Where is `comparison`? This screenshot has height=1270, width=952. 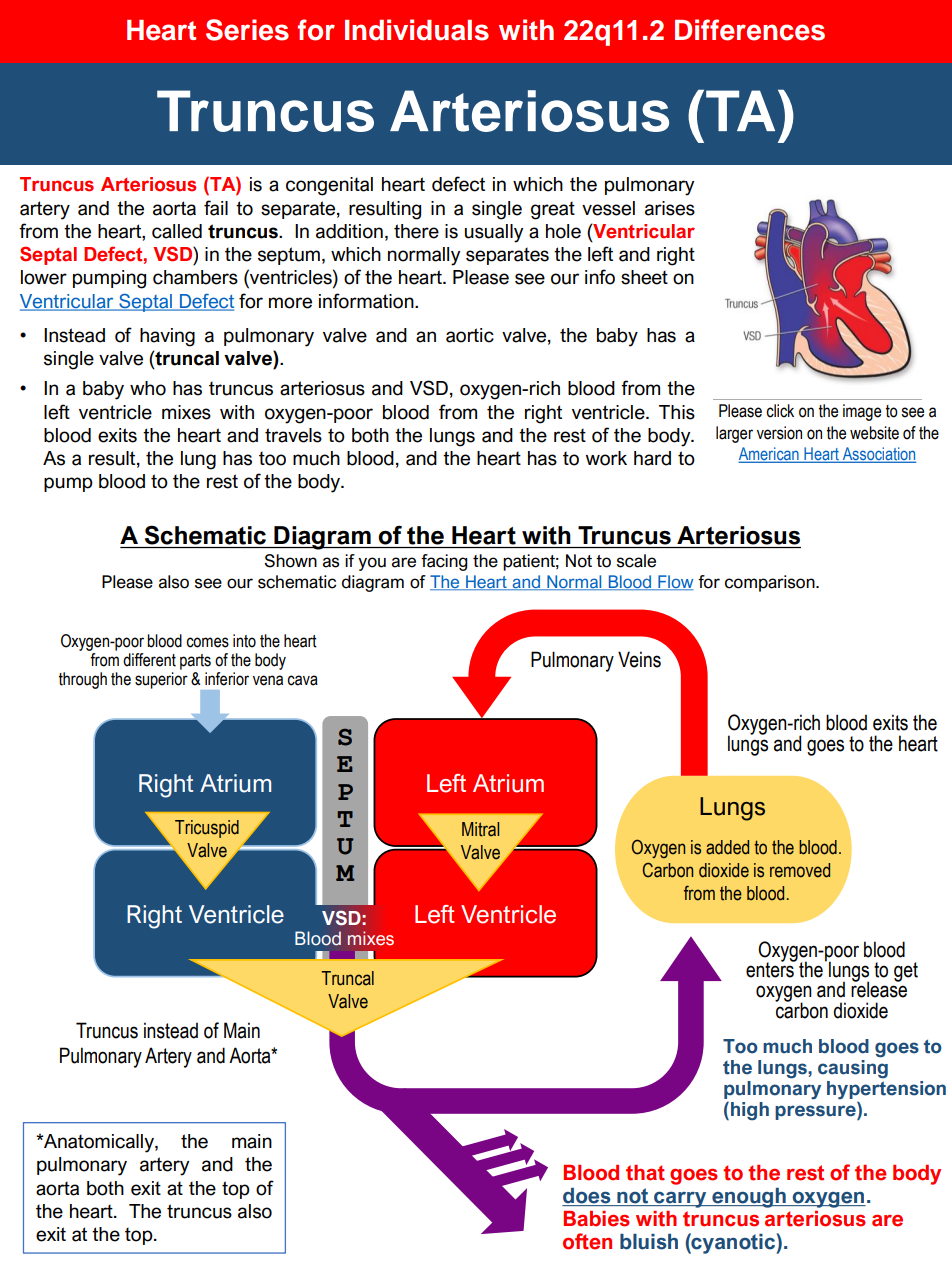
comparison is located at coordinates (771, 583).
